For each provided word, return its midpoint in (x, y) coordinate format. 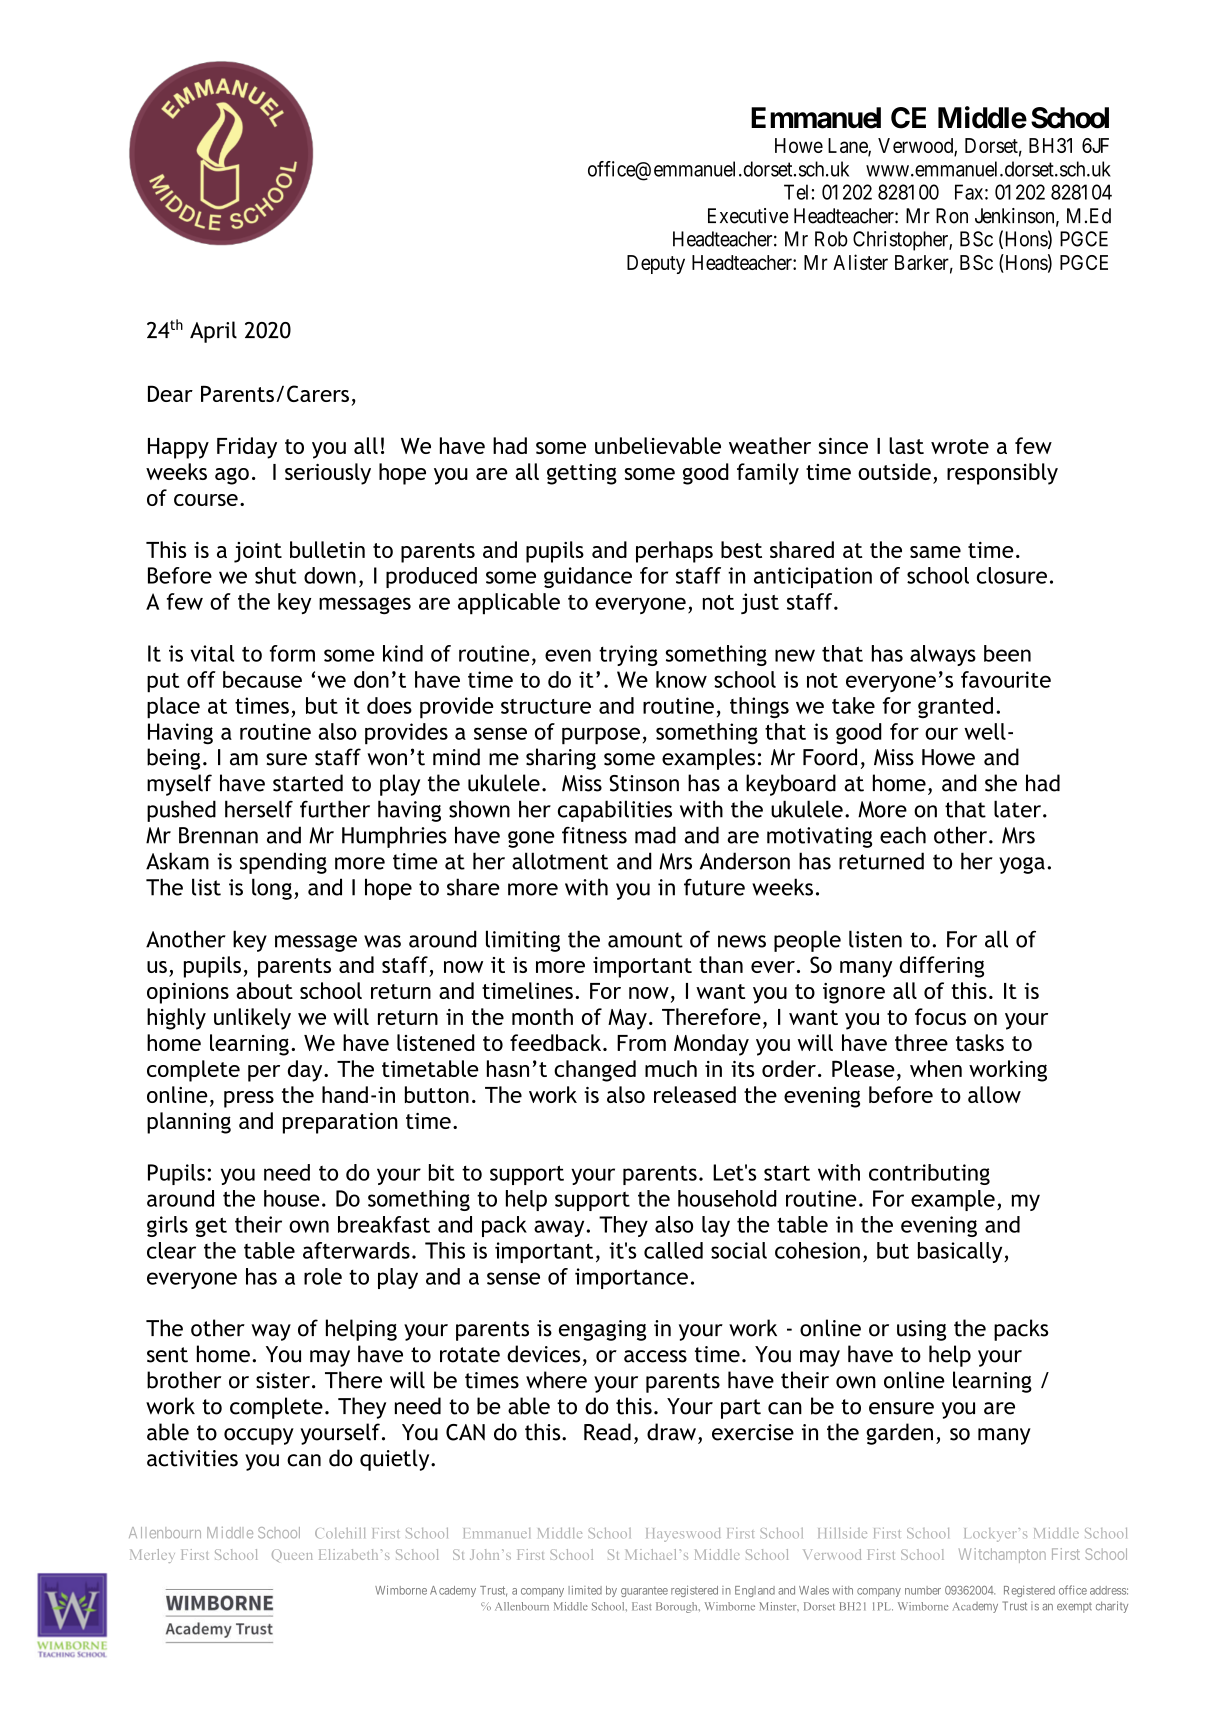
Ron (952, 216)
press (249, 1099)
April (213, 332)
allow (994, 1094)
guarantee (644, 1592)
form (292, 653)
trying (628, 655)
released (695, 1094)
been (1007, 653)
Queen (292, 1555)
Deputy (656, 264)
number (923, 1590)
